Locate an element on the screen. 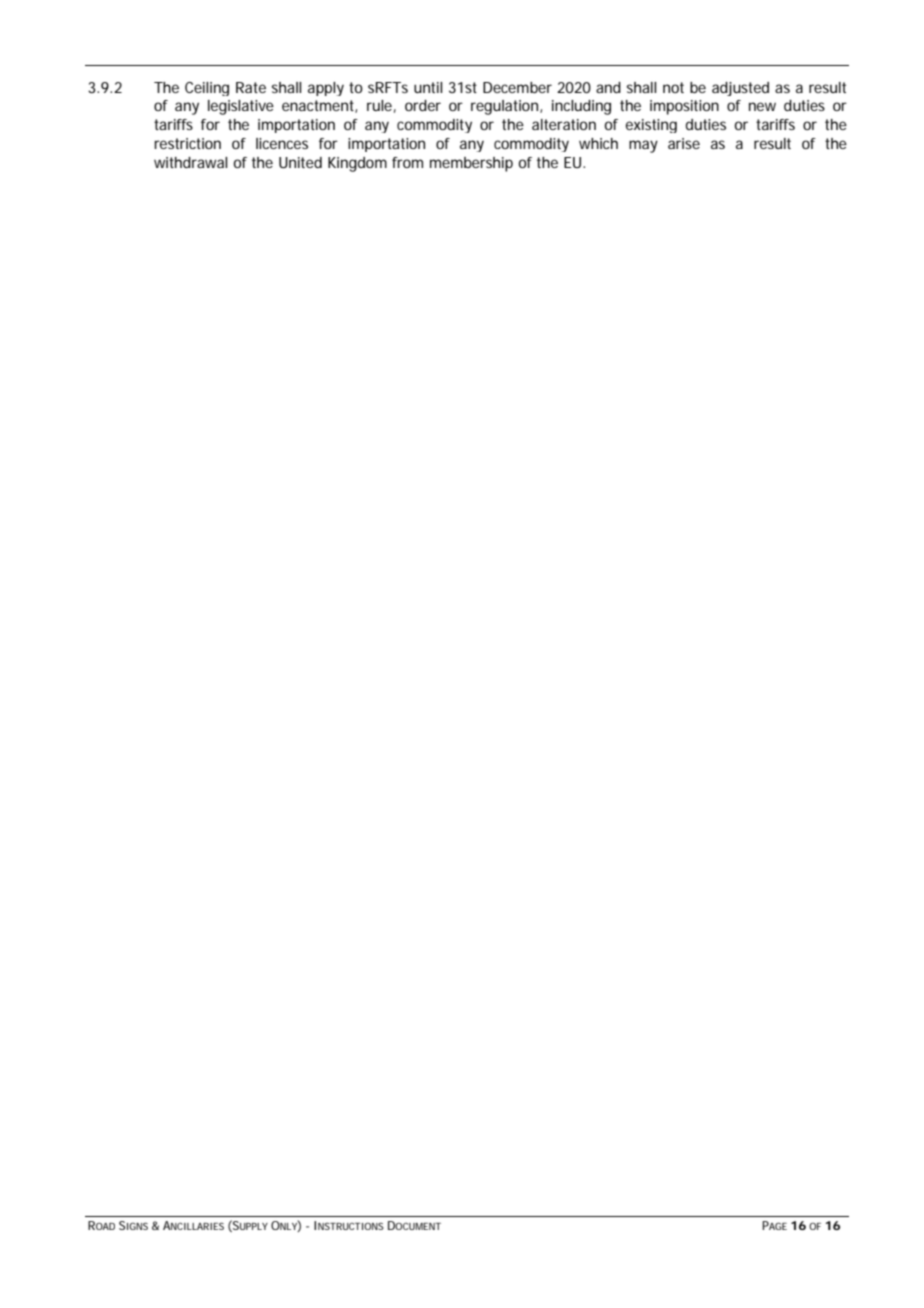  alteration is located at coordinates (564, 124).
